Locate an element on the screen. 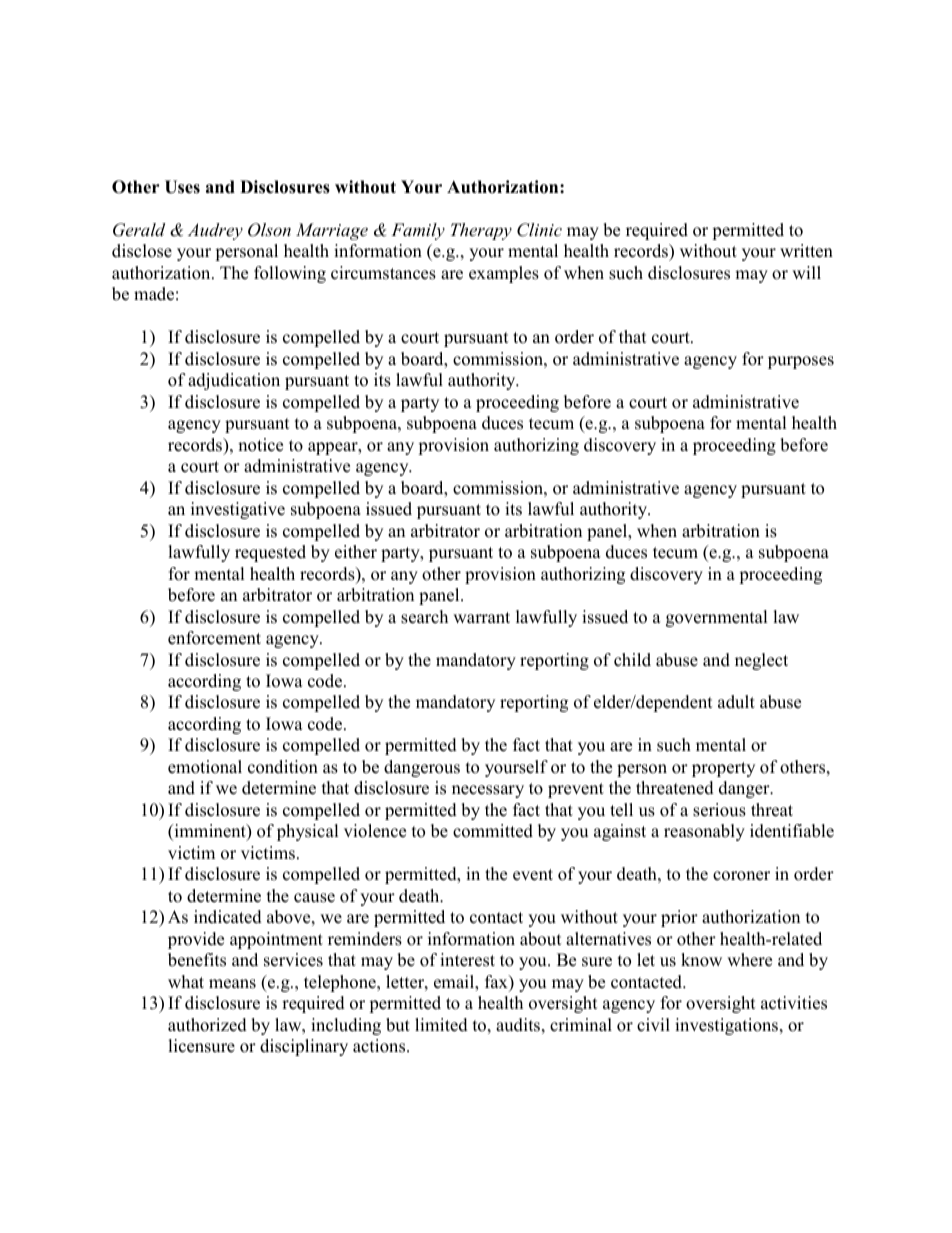  written is located at coordinates (806, 251).
